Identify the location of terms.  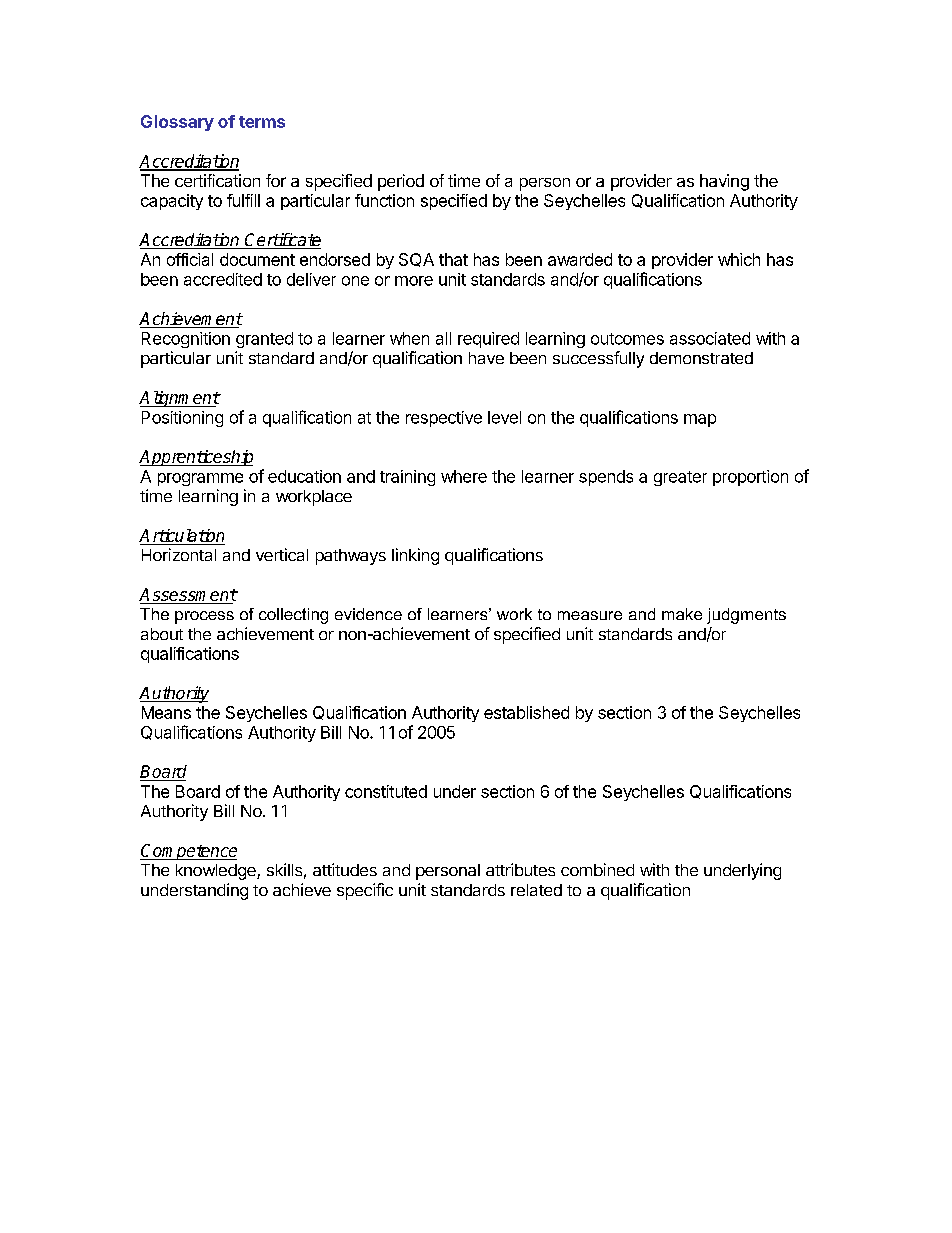
(262, 122).
